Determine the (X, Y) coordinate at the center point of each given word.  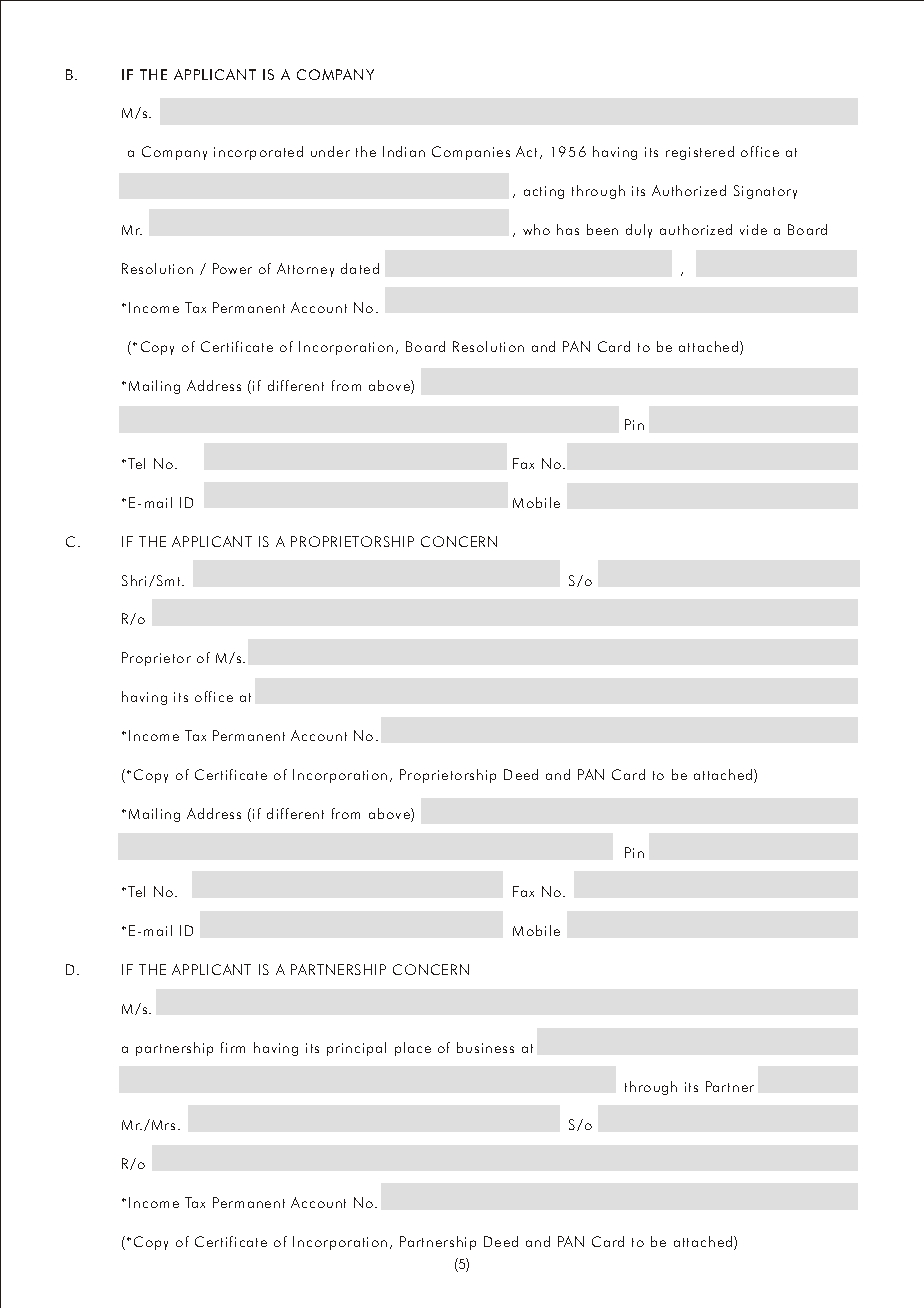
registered (700, 153)
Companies (471, 153)
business (485, 1047)
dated (360, 268)
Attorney (305, 270)
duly (639, 231)
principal (356, 1049)
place (413, 1049)
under (330, 151)
